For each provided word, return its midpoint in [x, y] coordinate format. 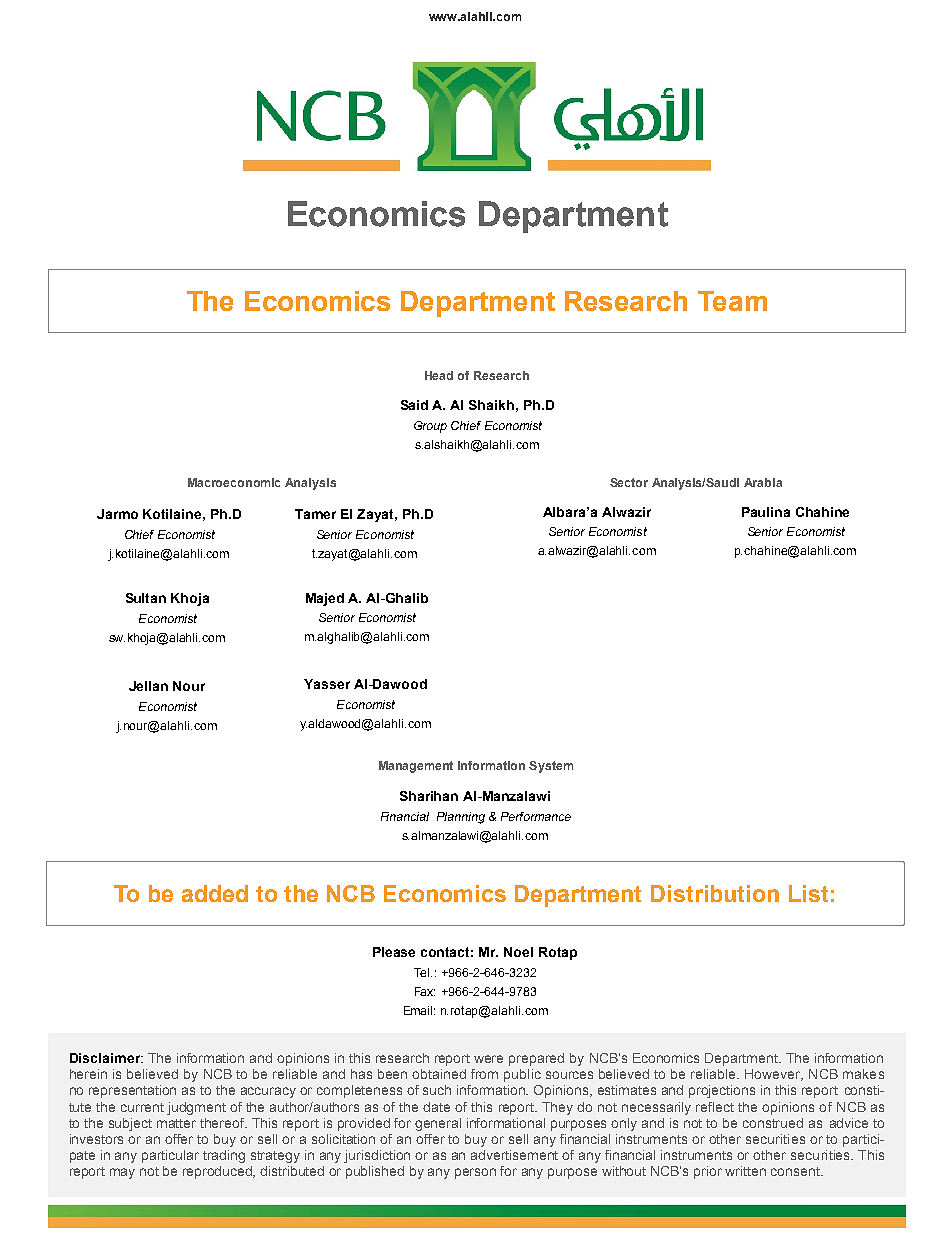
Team [732, 301]
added [215, 893]
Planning [461, 818]
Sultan [146, 598]
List [808, 893]
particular [170, 1156]
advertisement [514, 1155]
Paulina [766, 512]
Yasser [327, 684]
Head [439, 375]
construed [773, 1123]
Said [414, 405]
